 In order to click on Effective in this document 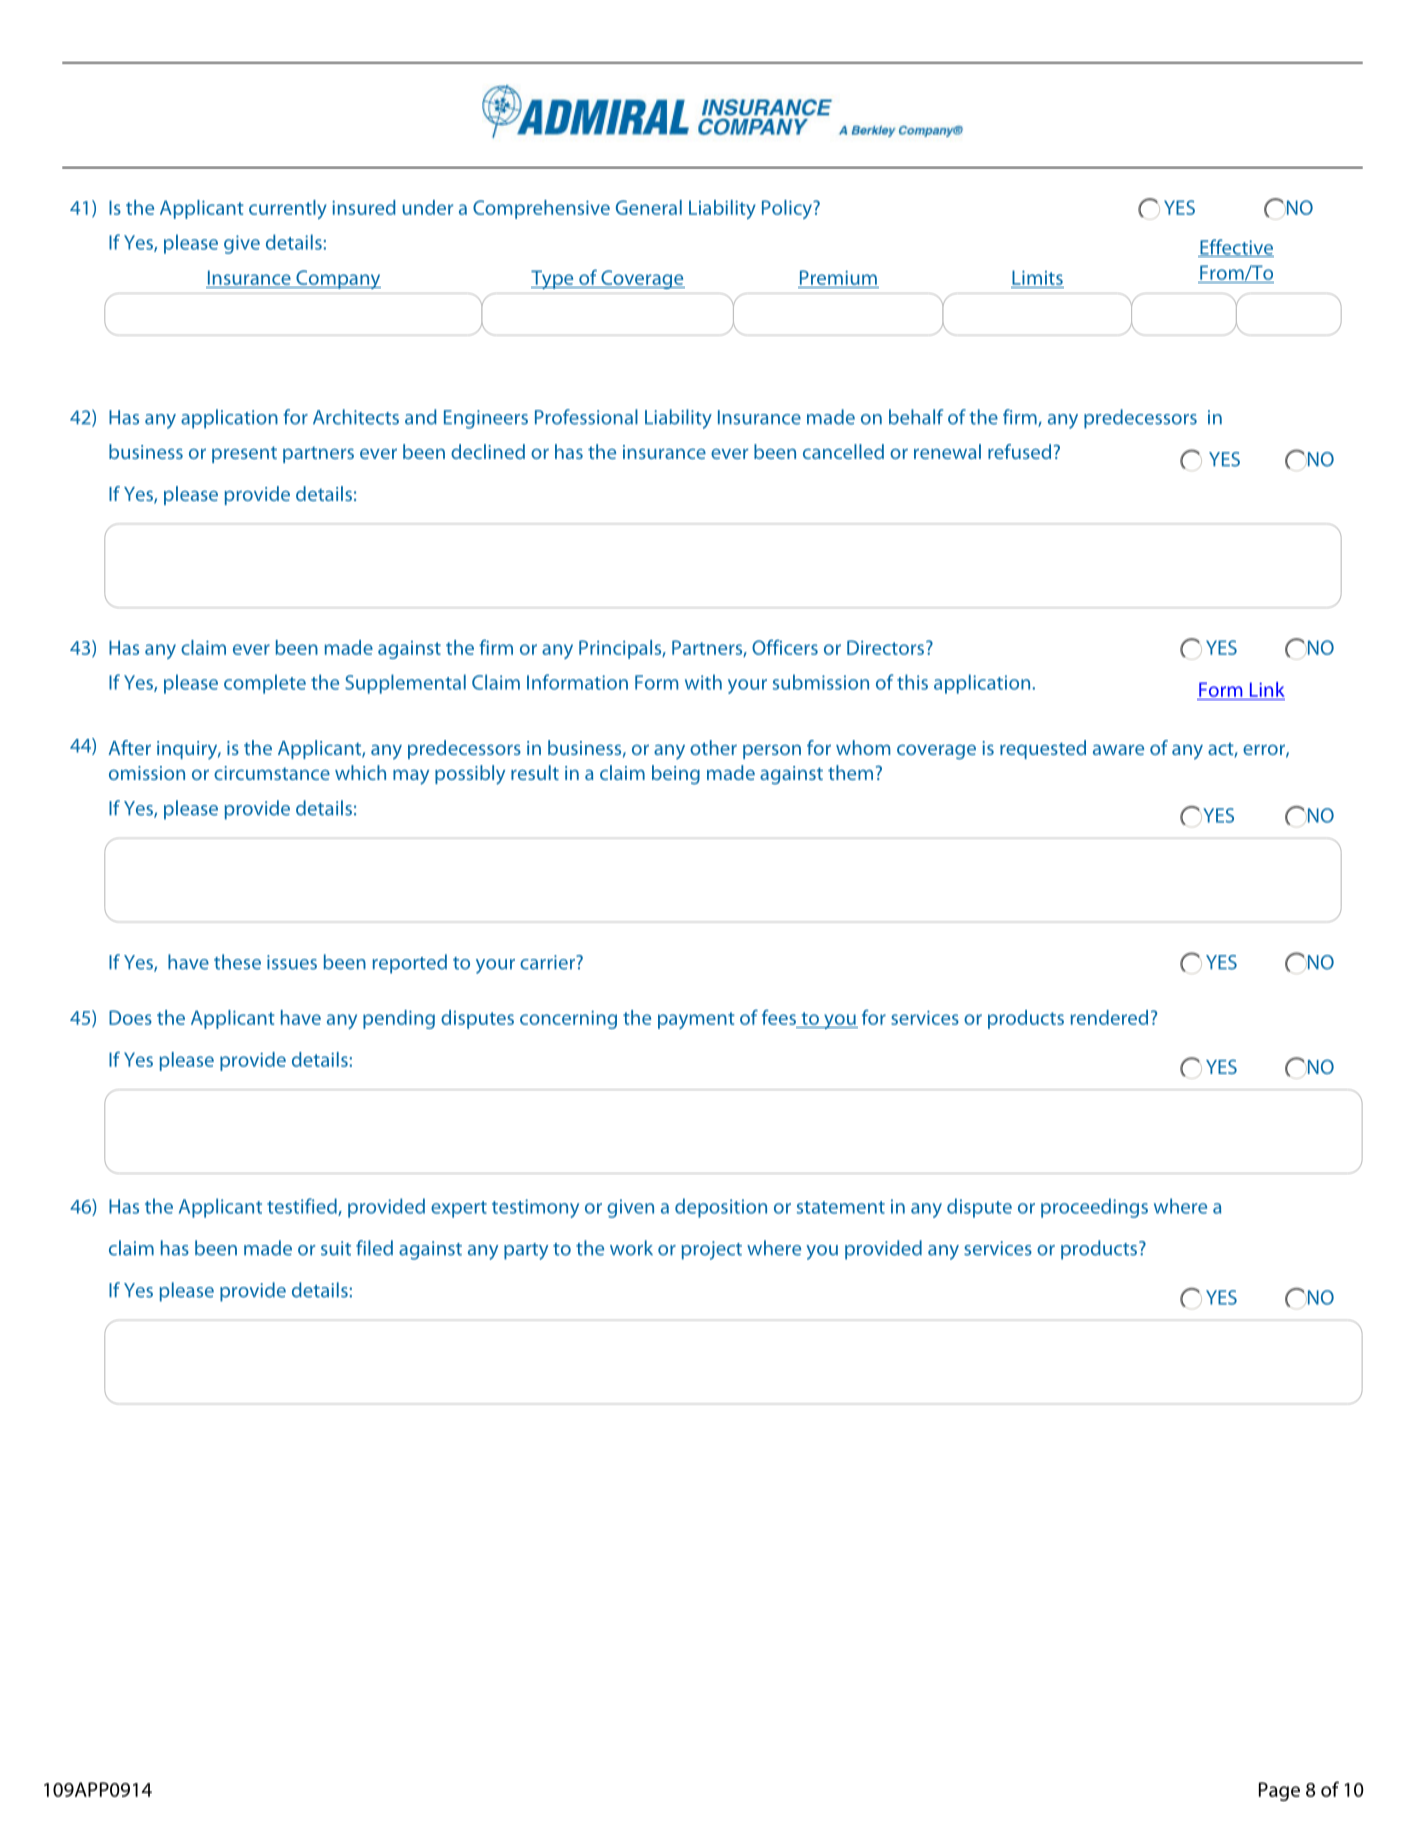, I will do `click(1236, 248)`.
